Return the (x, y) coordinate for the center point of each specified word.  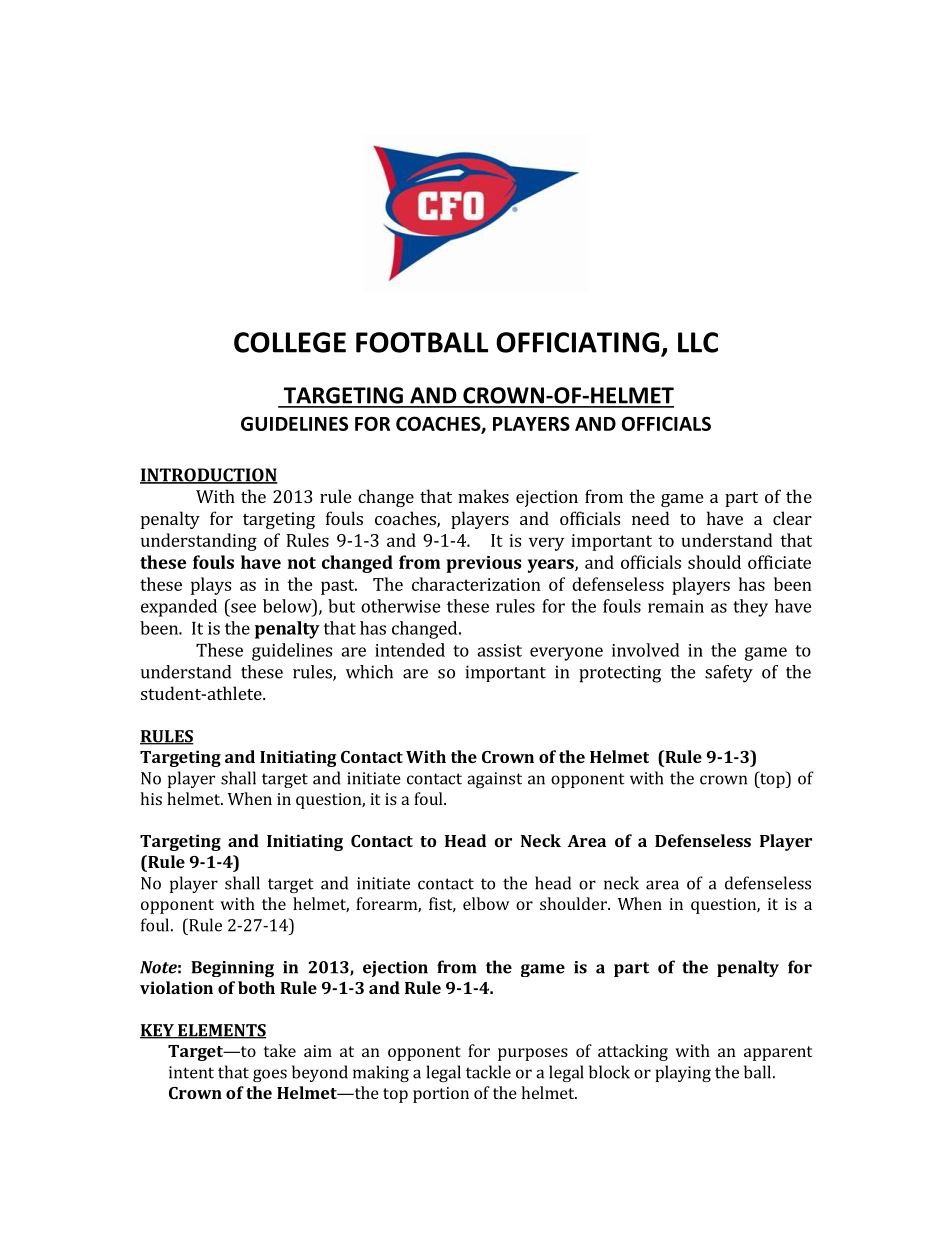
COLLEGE (290, 342)
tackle (488, 1072)
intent (191, 1072)
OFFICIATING (577, 342)
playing (683, 1073)
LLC (698, 342)
